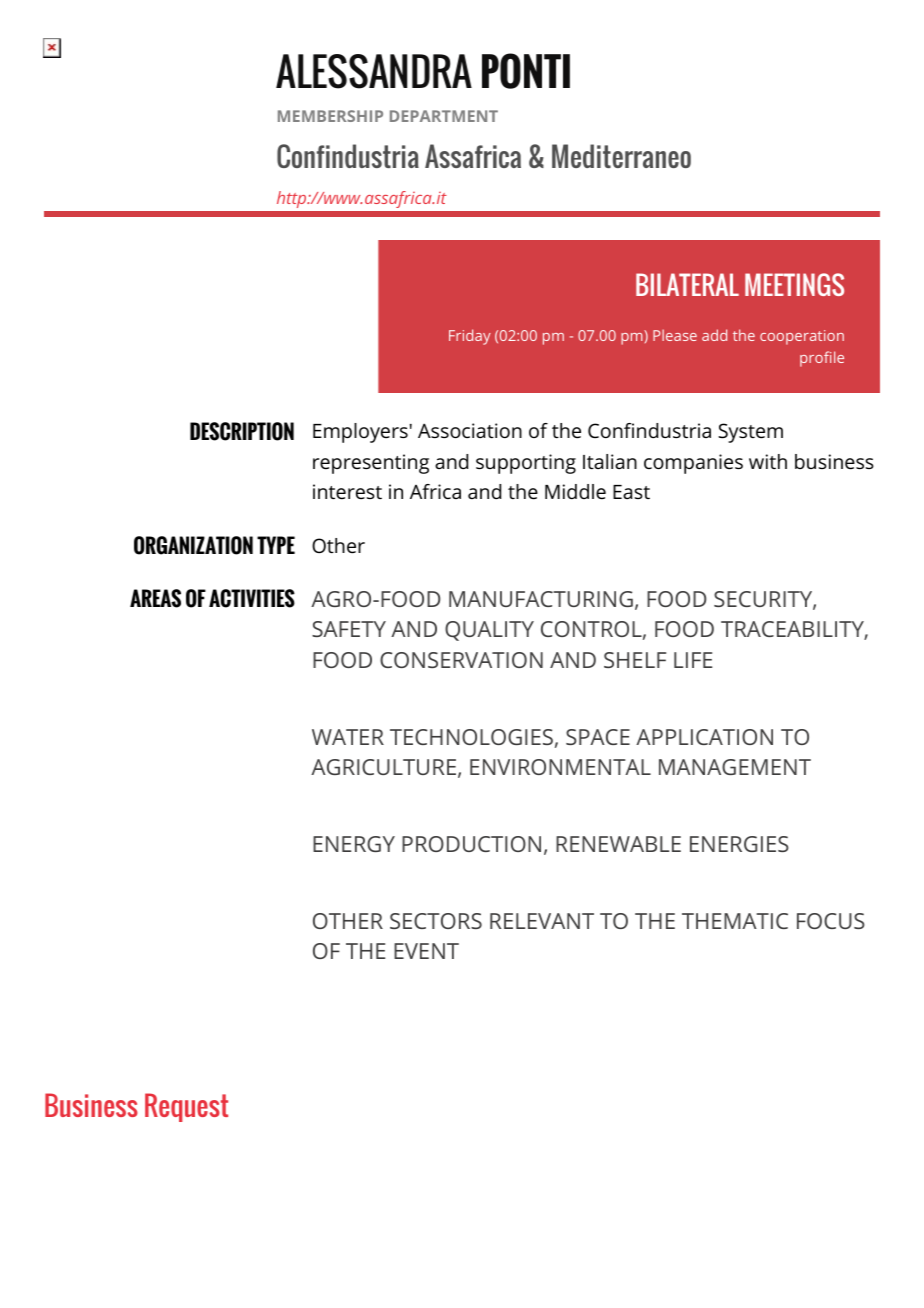 This screenshot has width=924, height=1308. What do you see at coordinates (739, 844) in the screenshot?
I see `ENERGIES` at bounding box center [739, 844].
